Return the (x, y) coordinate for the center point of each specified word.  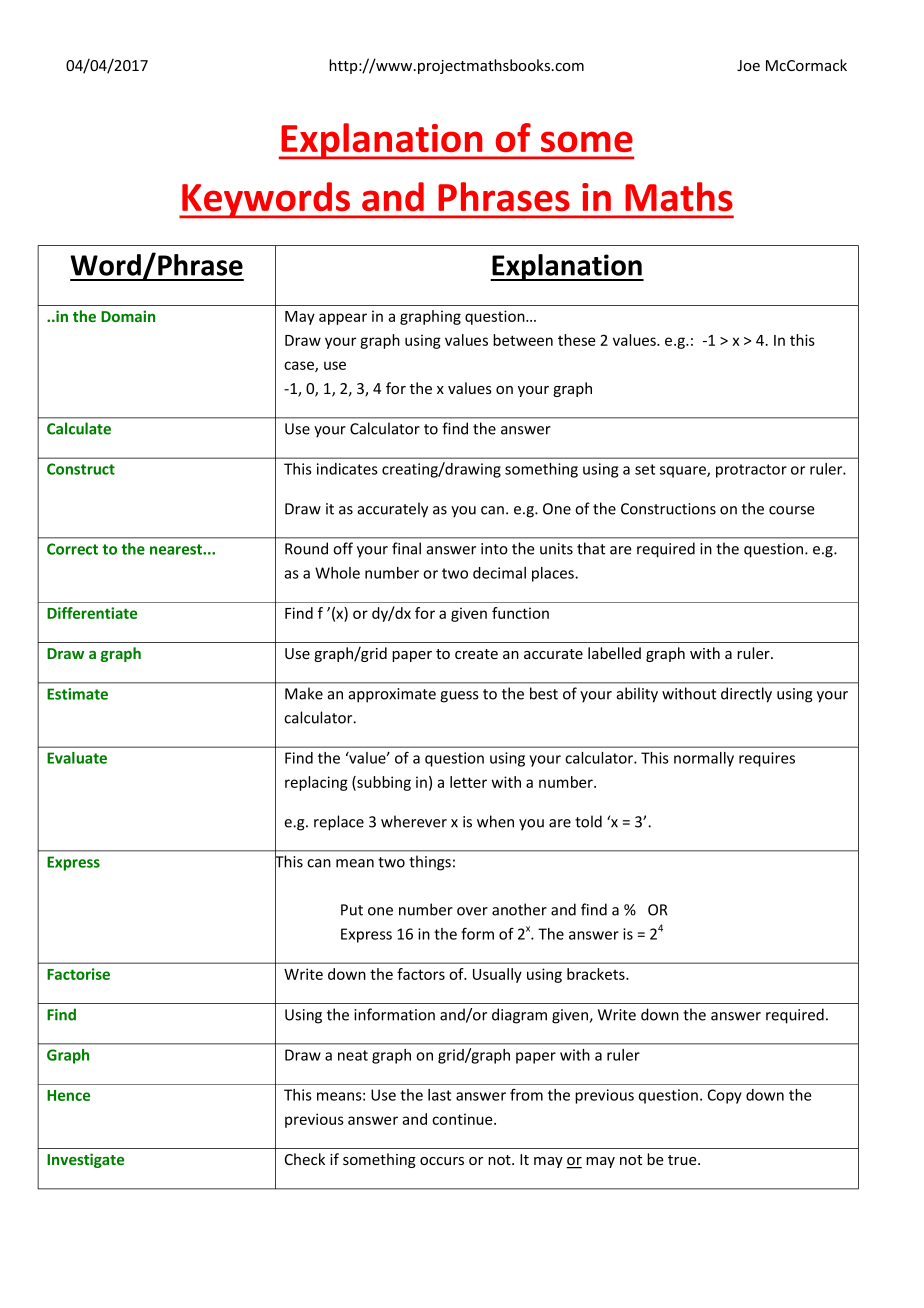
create (476, 654)
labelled (614, 653)
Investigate (85, 1160)
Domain (128, 316)
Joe (748, 65)
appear (343, 319)
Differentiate (92, 613)
